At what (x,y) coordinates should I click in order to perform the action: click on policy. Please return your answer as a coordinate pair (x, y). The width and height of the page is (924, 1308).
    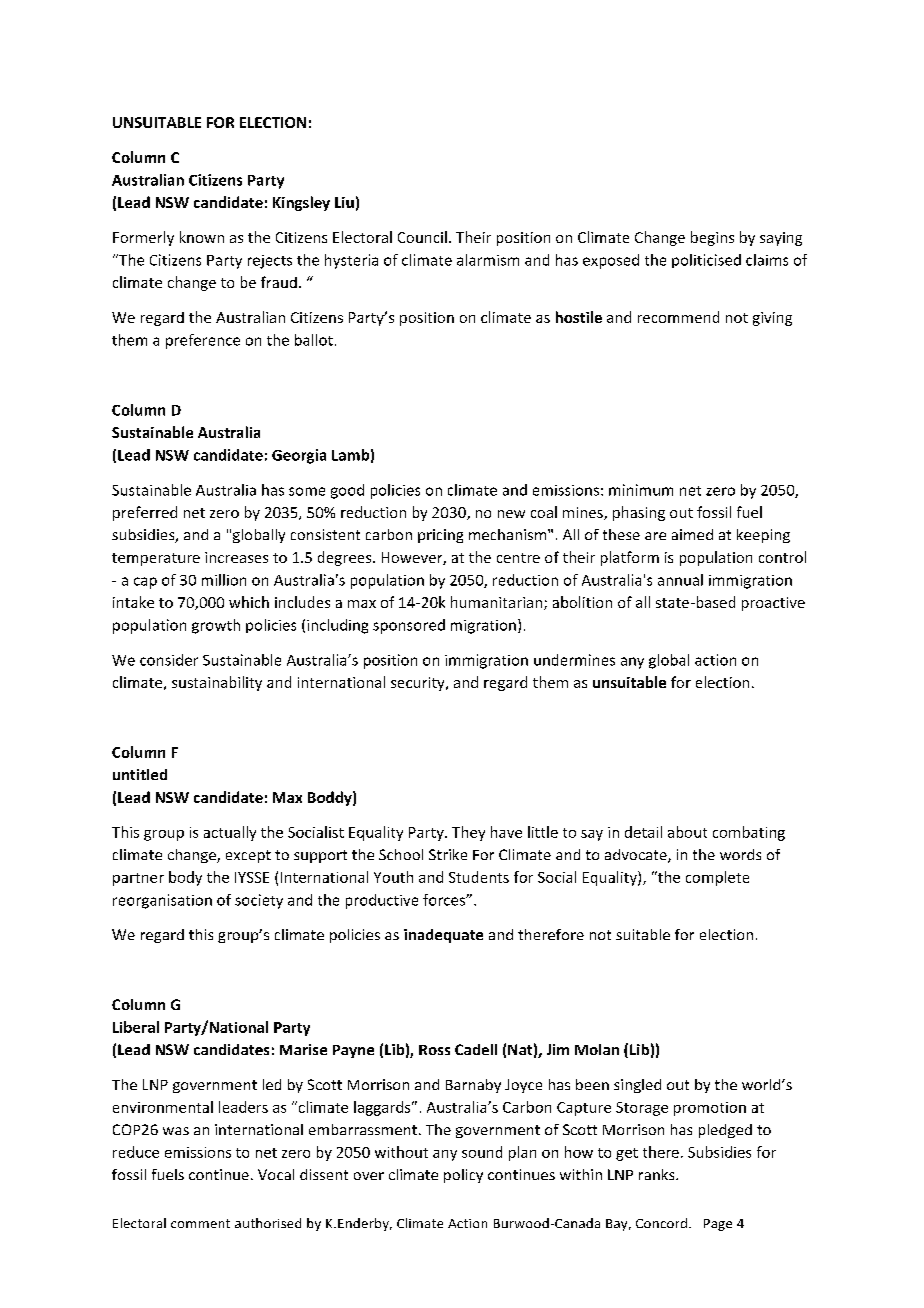
    Looking at the image, I should click on (463, 1176).
